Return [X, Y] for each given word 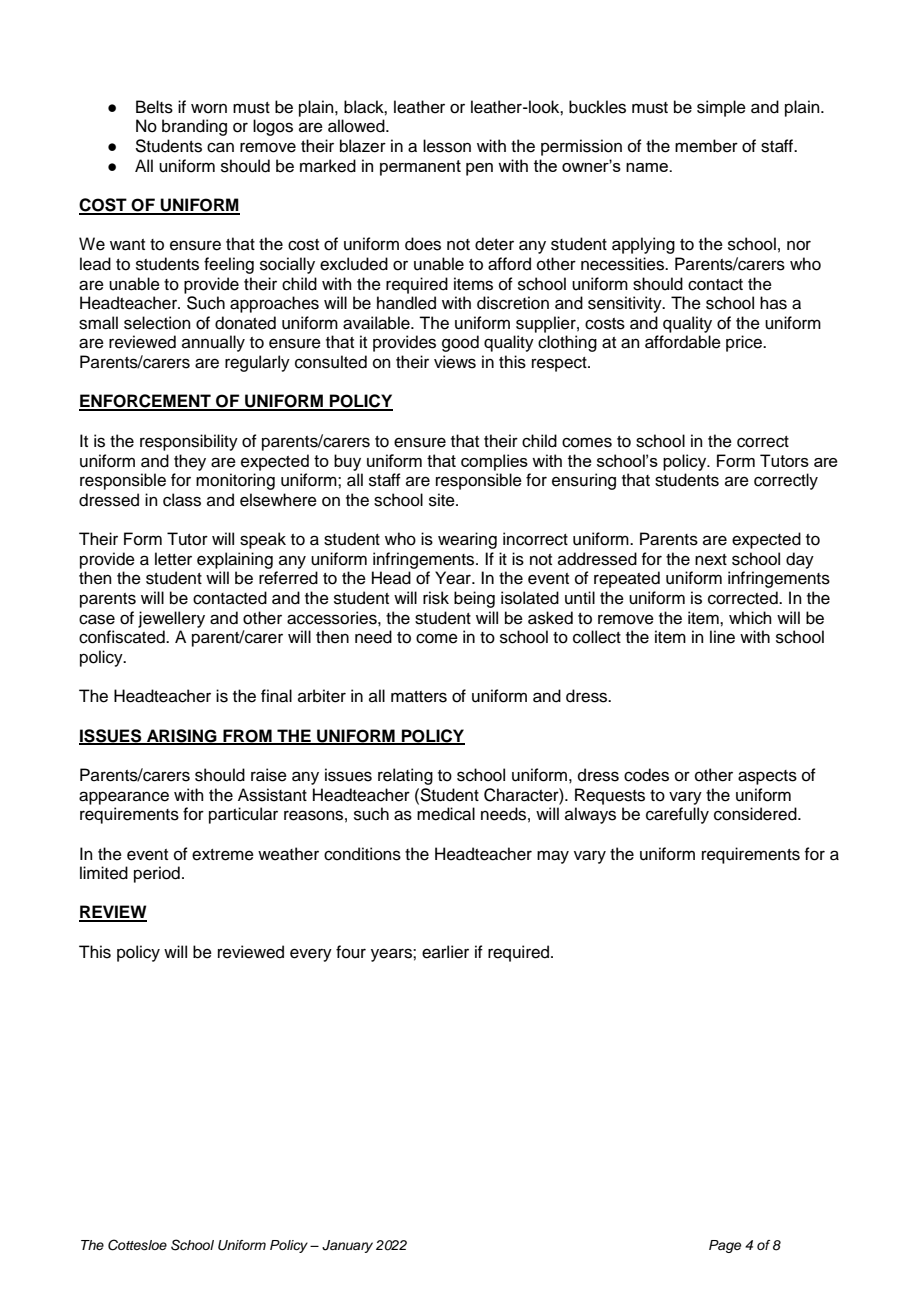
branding [194, 127]
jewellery [171, 619]
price [745, 343]
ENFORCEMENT [146, 402]
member [706, 146]
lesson [447, 146]
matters [419, 697]
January [347, 1246]
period [157, 874]
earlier [445, 952]
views [455, 362]
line [722, 637]
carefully [677, 815]
